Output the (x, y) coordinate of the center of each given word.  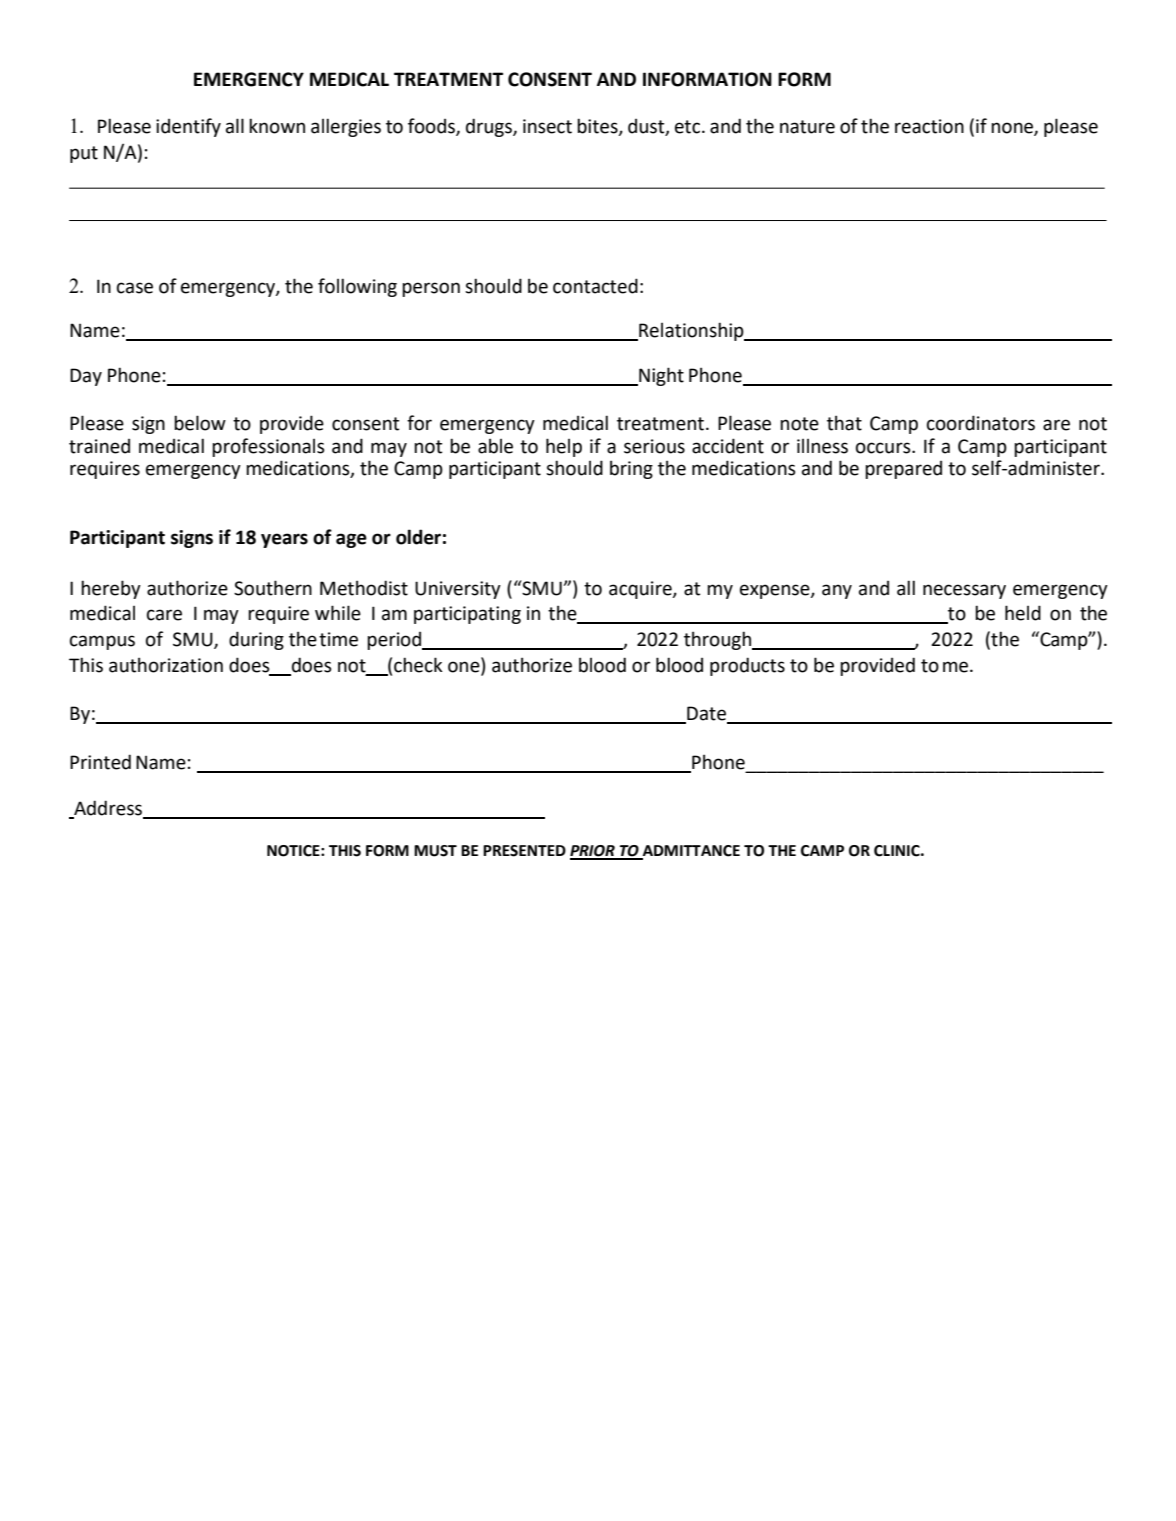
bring (631, 469)
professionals (268, 447)
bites (598, 126)
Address (108, 808)
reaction (929, 126)
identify (188, 127)
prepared (903, 470)
